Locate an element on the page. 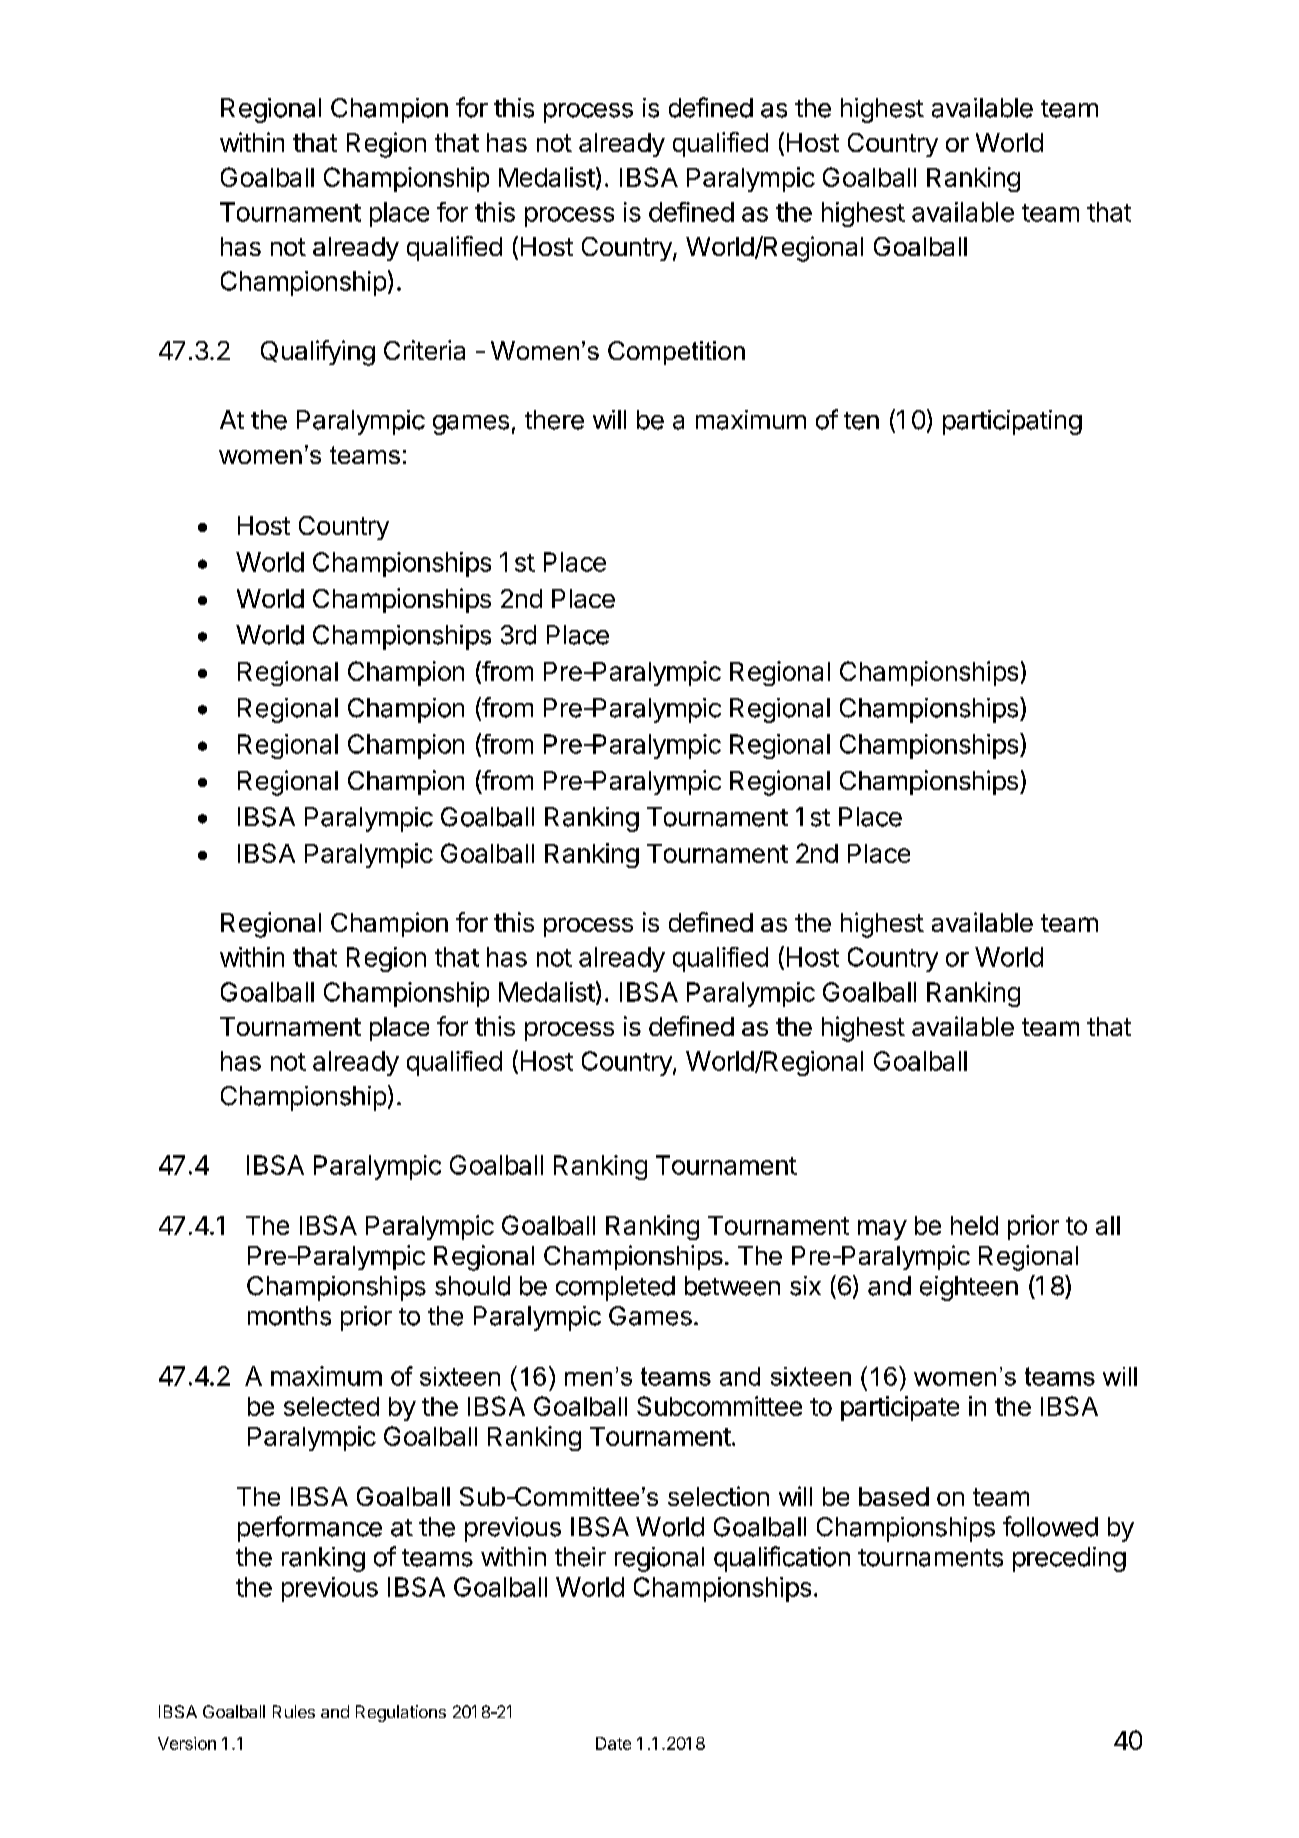 The width and height of the page is (1299, 1838). Qualifying is located at coordinates (318, 353).
